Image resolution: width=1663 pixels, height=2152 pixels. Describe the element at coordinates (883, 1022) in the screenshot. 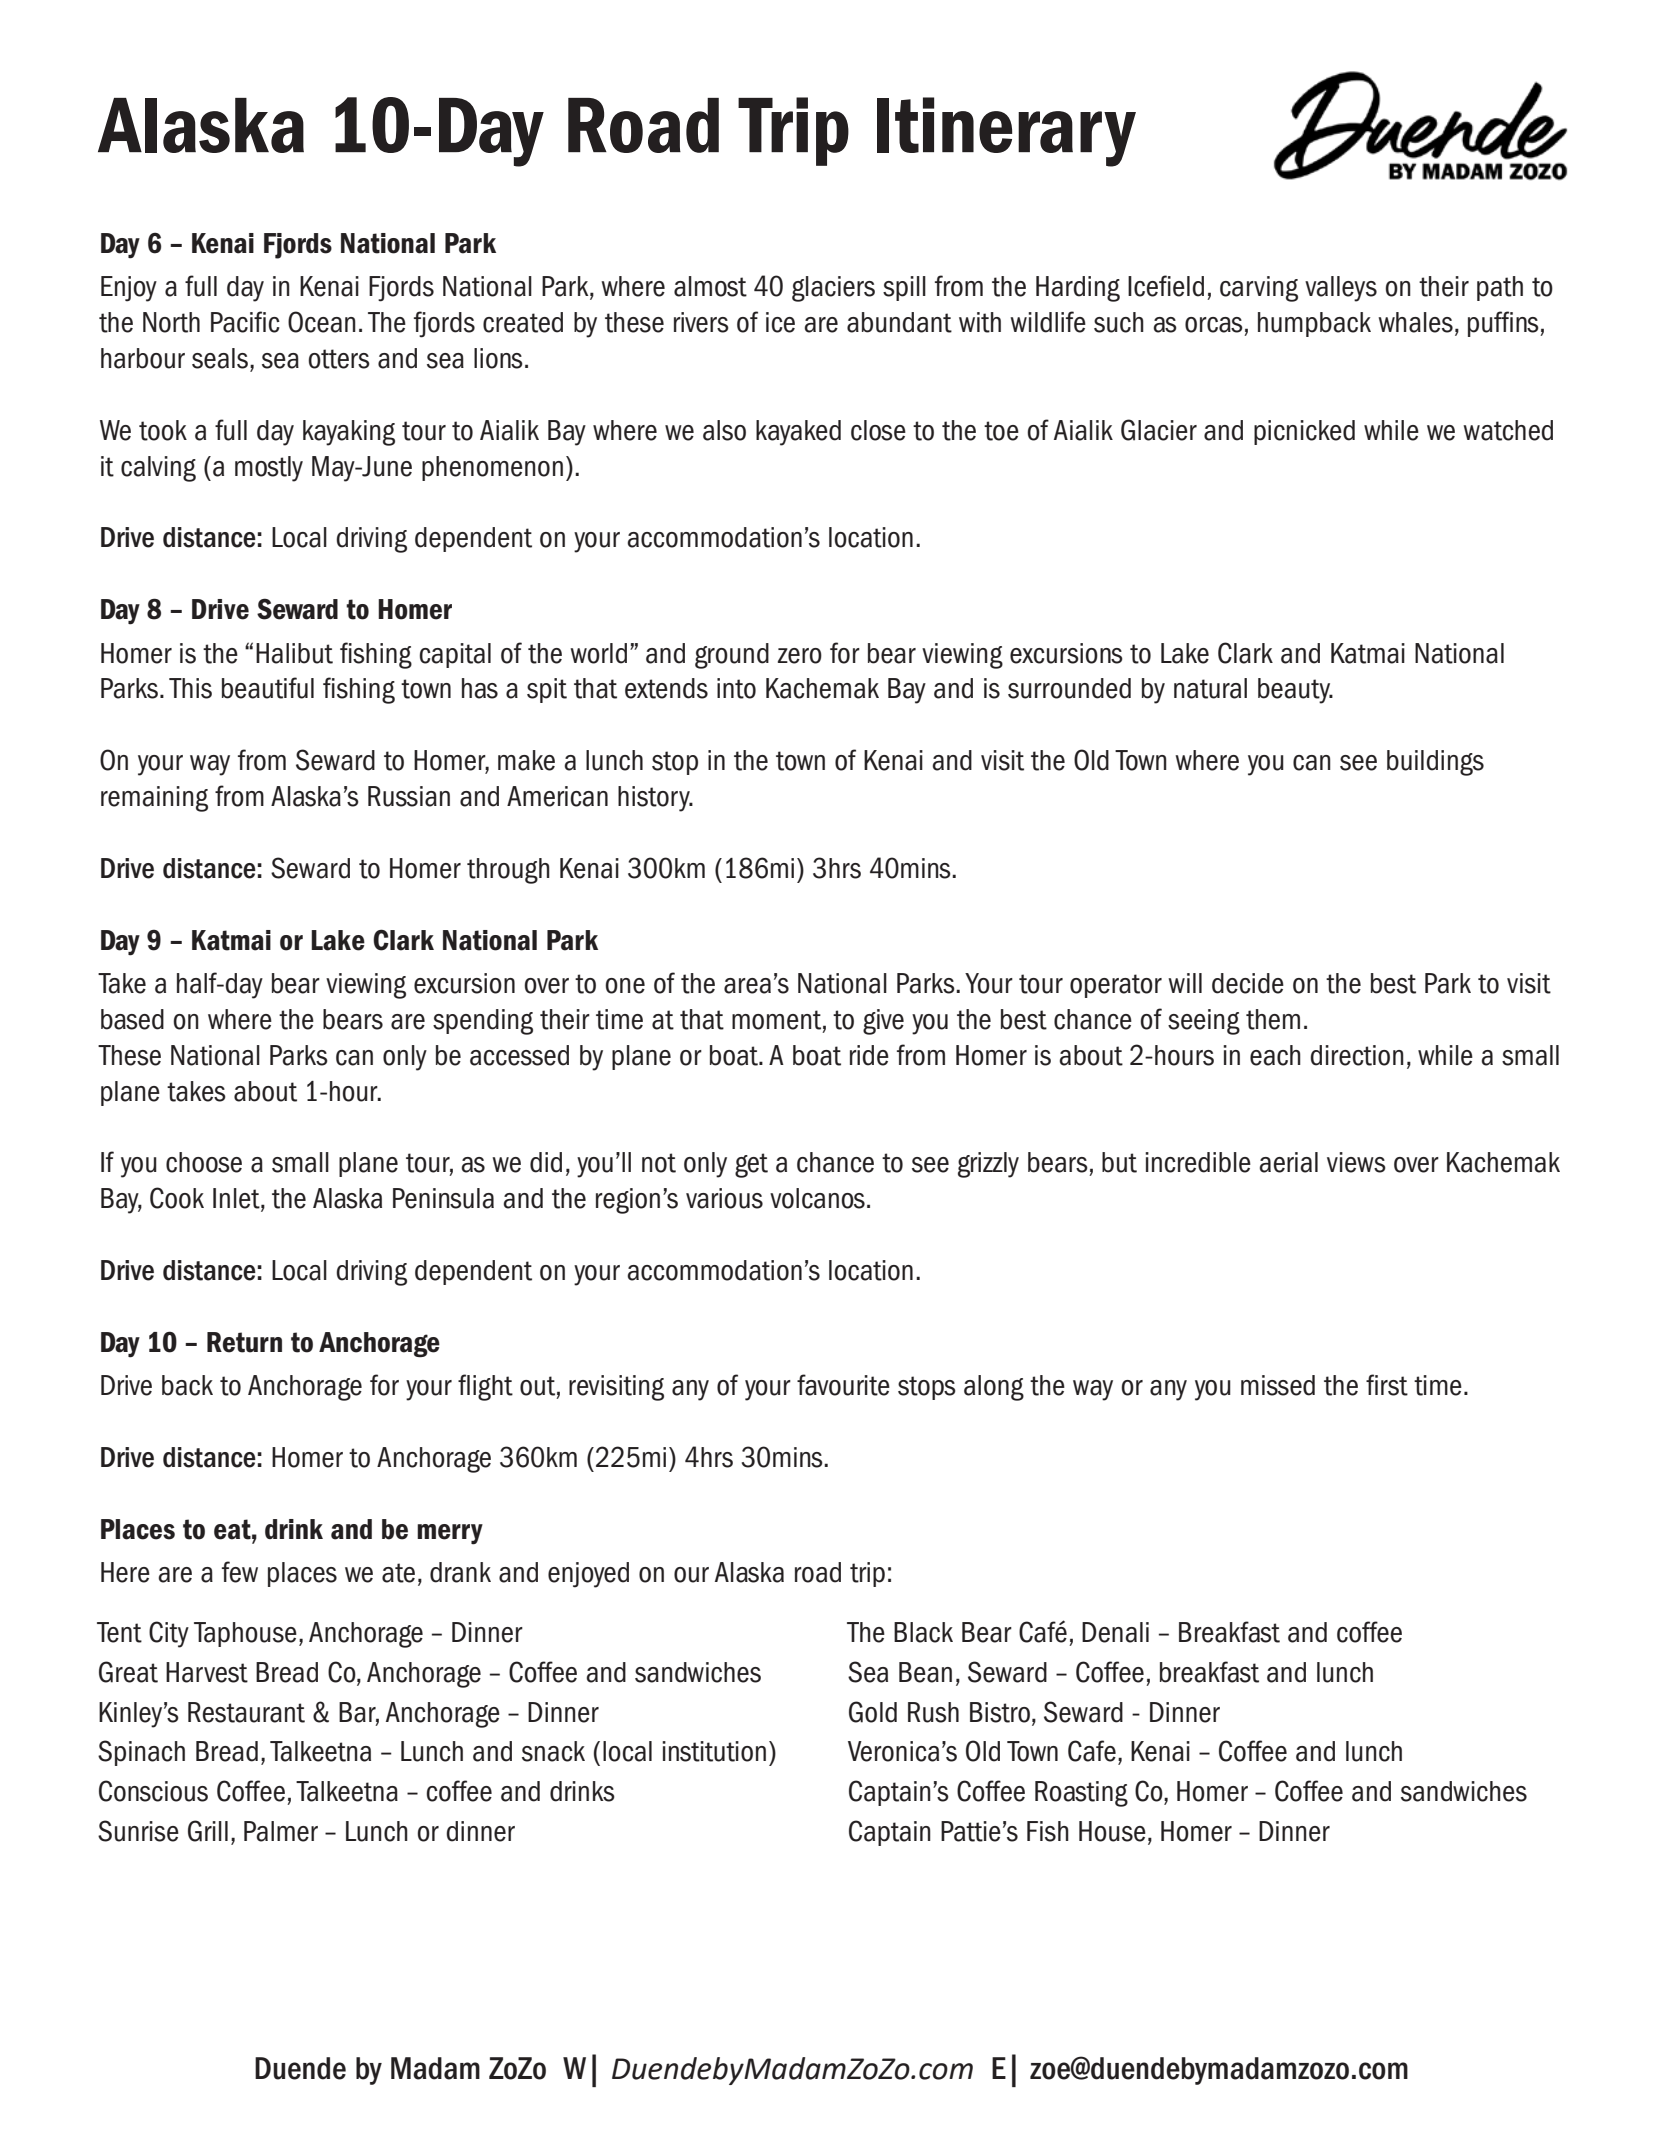

I see `give` at that location.
